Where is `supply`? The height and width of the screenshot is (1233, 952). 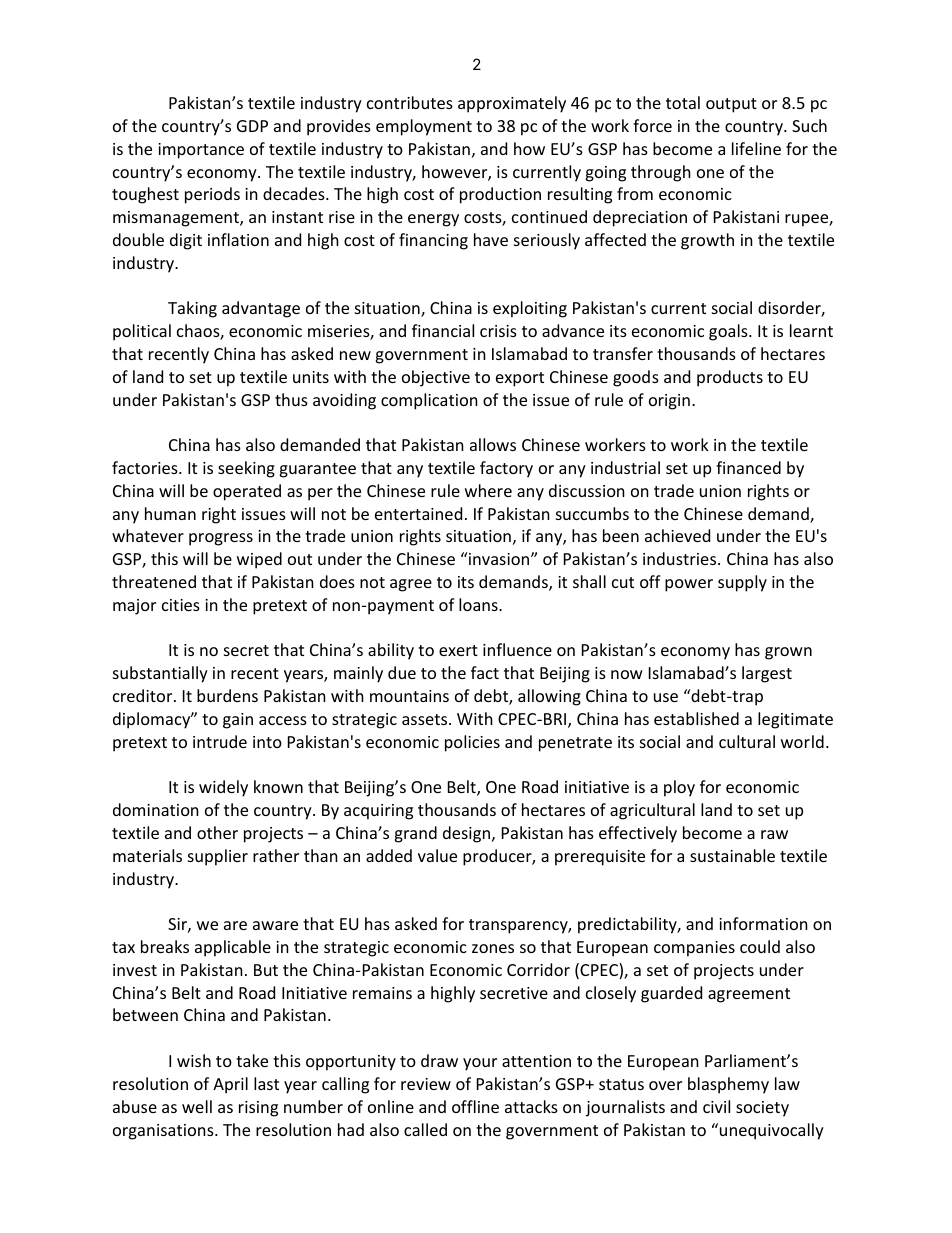
supply is located at coordinates (742, 583).
